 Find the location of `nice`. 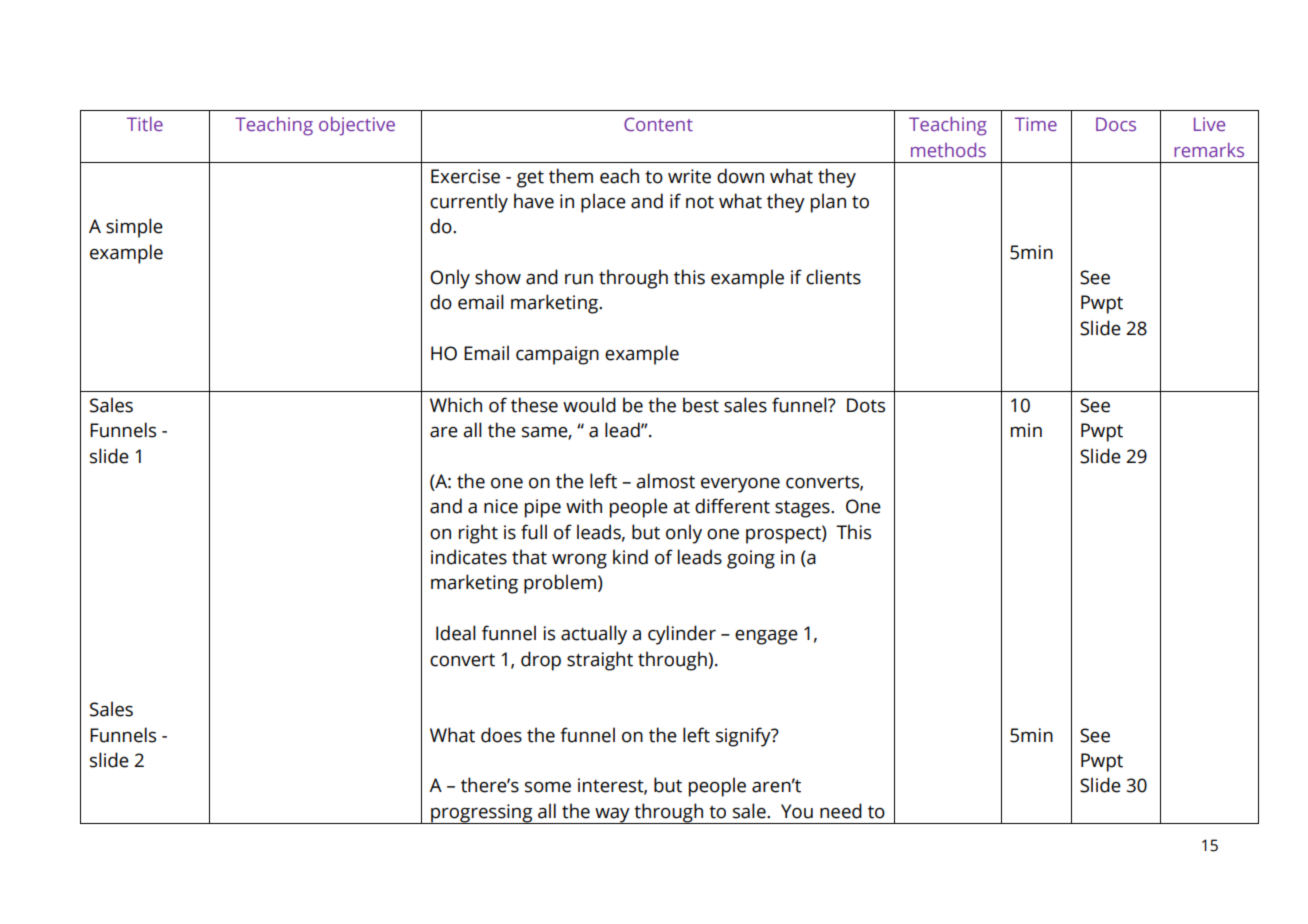

nice is located at coordinates (501, 506).
